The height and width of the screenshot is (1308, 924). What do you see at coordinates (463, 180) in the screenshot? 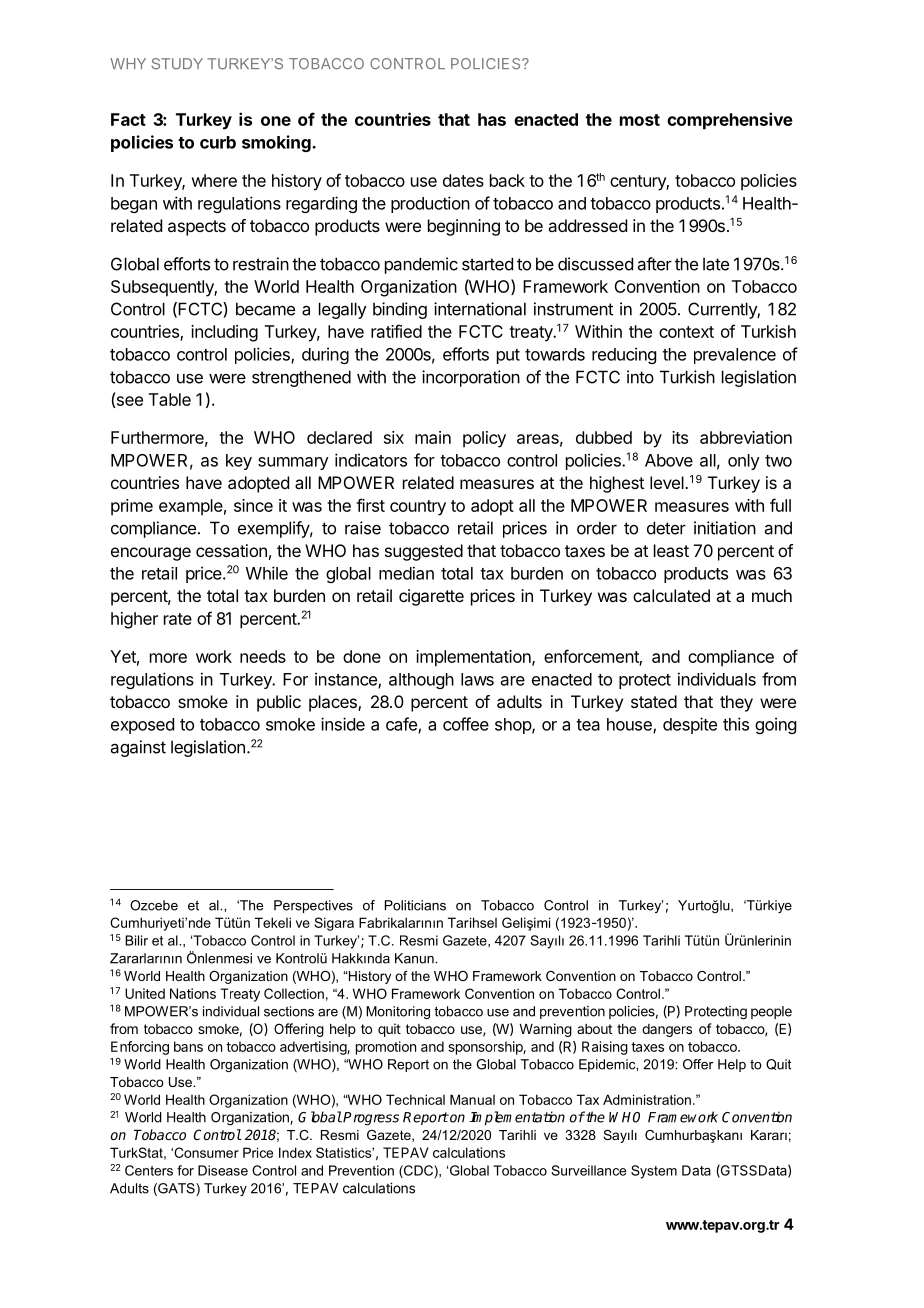
I see `dates` at bounding box center [463, 180].
